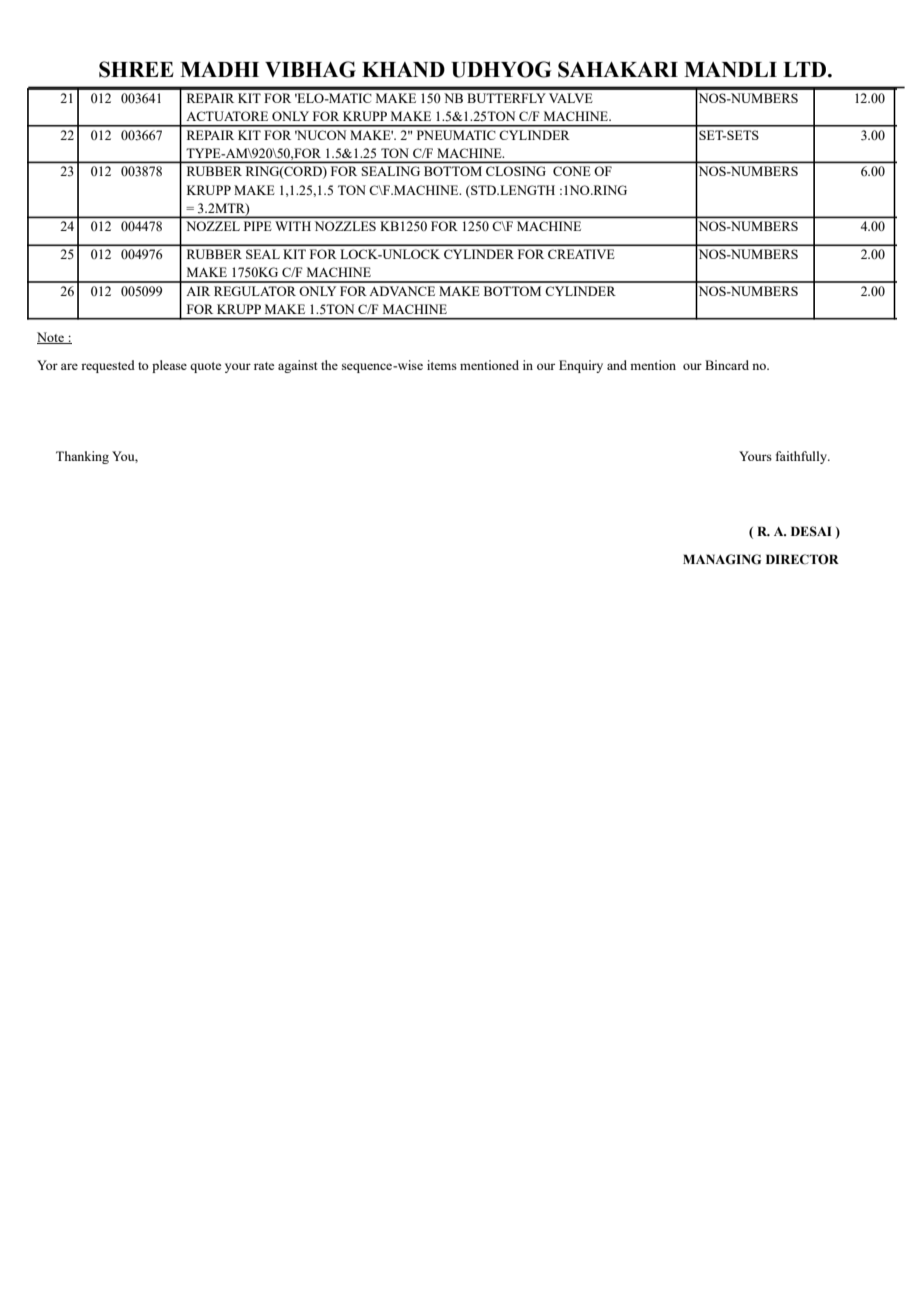 The image size is (924, 1307). What do you see at coordinates (571, 98) in the screenshot?
I see `VALVE` at bounding box center [571, 98].
